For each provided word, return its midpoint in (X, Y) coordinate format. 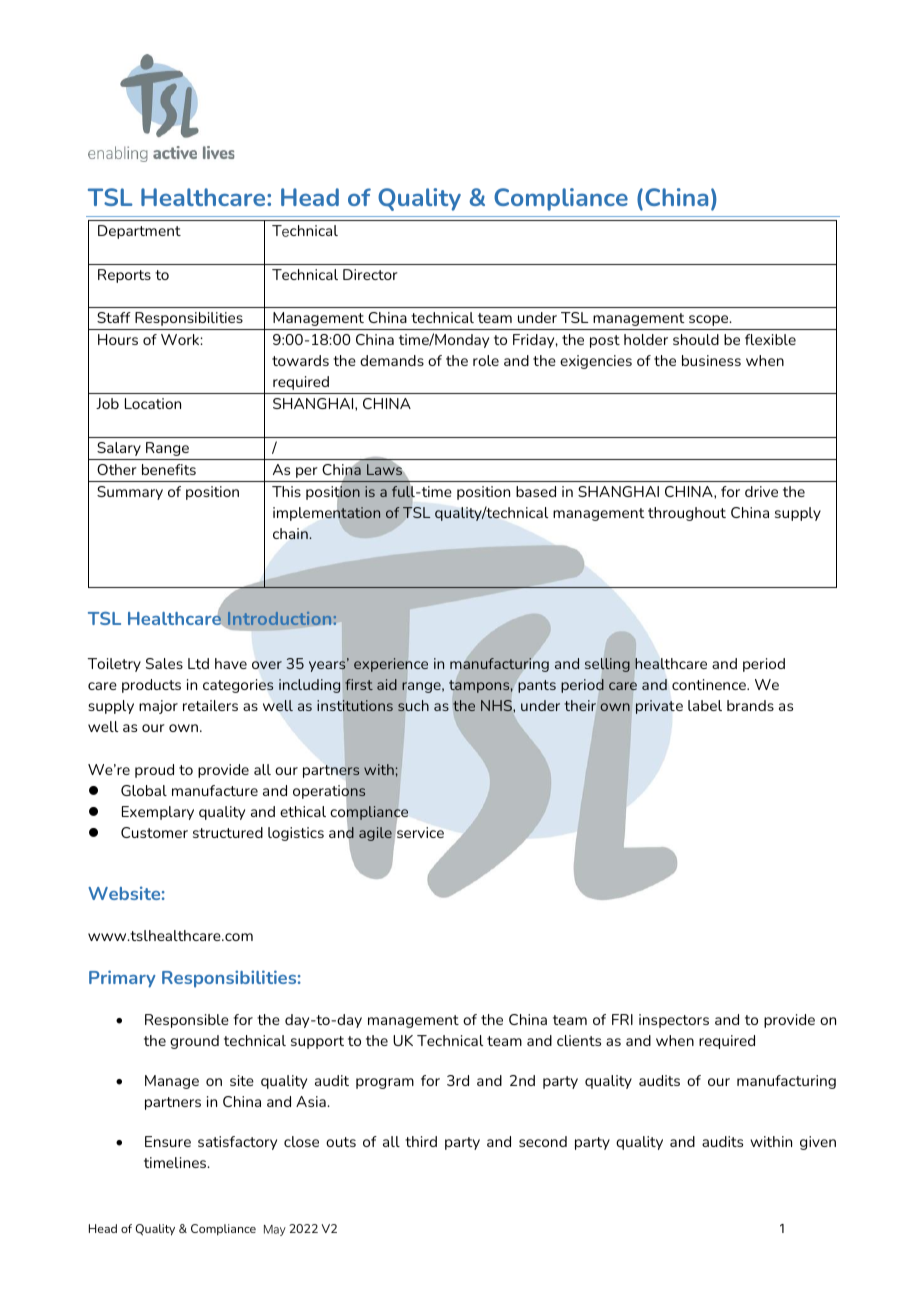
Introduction (279, 618)
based (536, 491)
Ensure (168, 1141)
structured (228, 832)
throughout (687, 514)
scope (710, 320)
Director (370, 274)
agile (375, 834)
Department (139, 232)
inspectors (674, 1021)
